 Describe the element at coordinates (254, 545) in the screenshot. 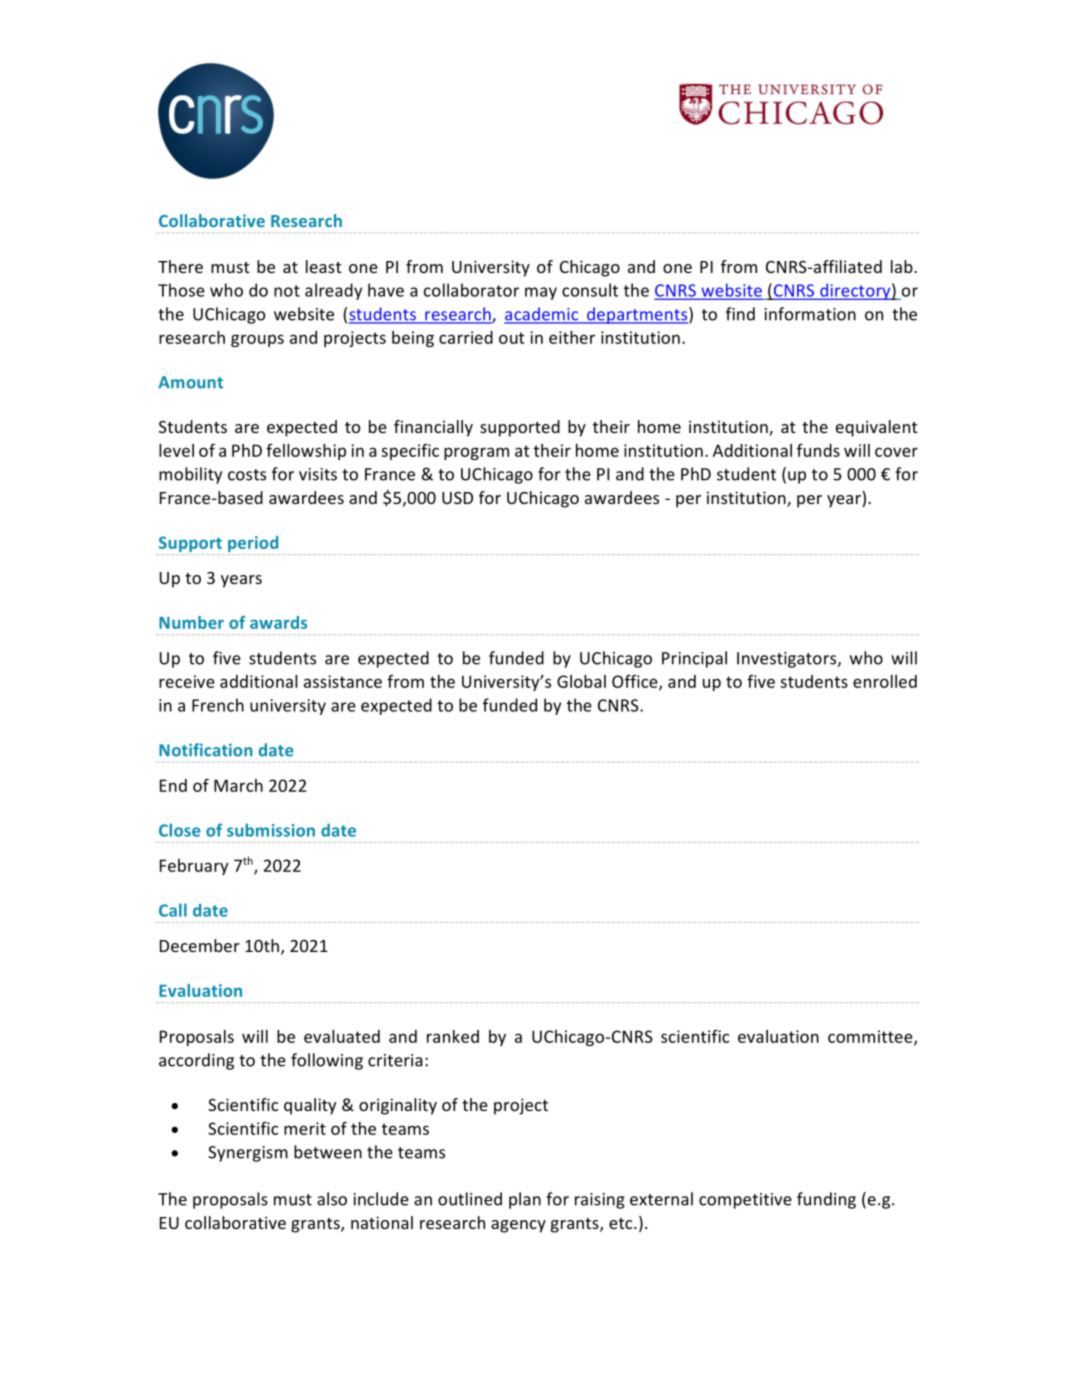

I see `period` at that location.
